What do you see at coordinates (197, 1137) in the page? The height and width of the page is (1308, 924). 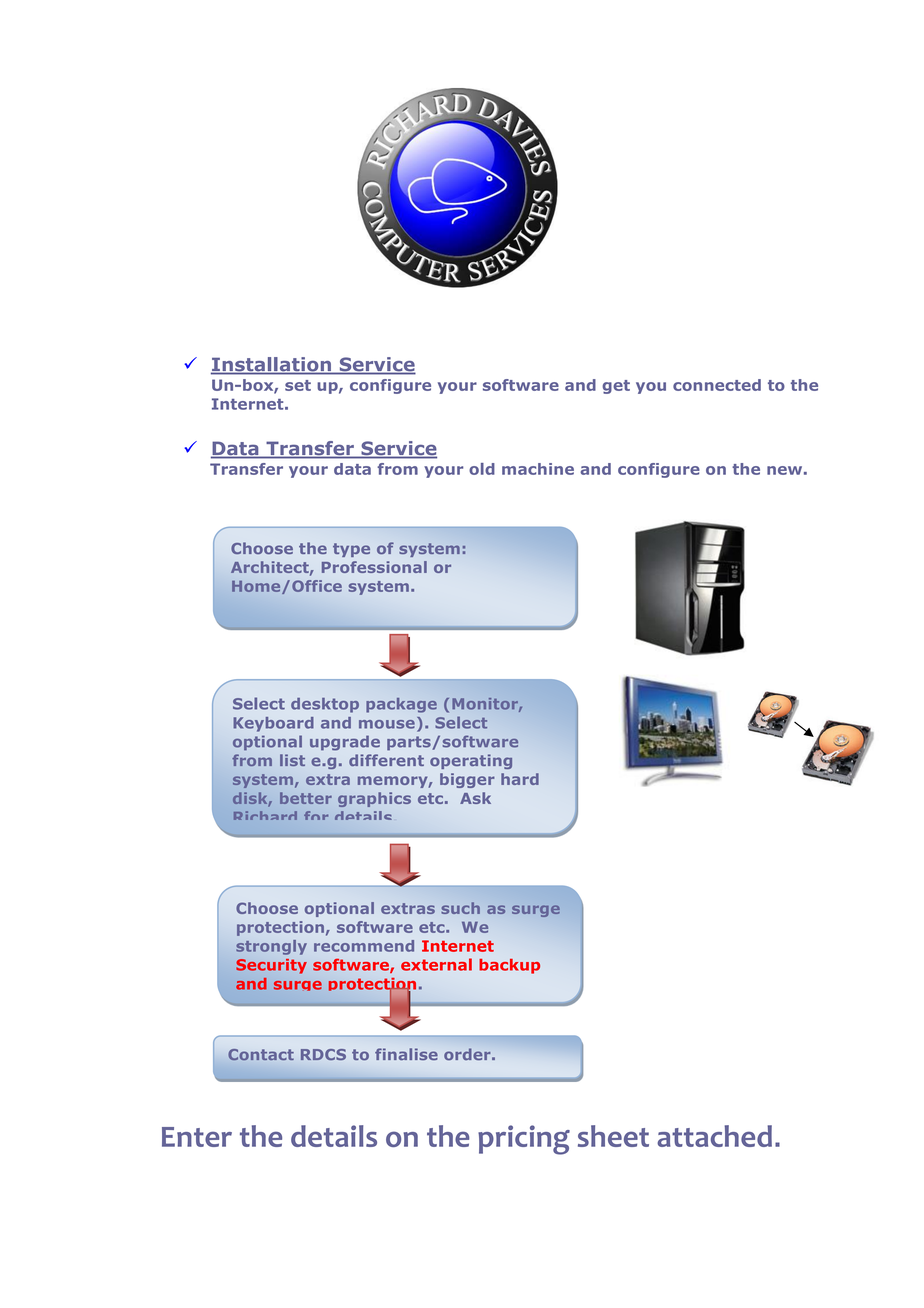 I see `Enter` at bounding box center [197, 1137].
